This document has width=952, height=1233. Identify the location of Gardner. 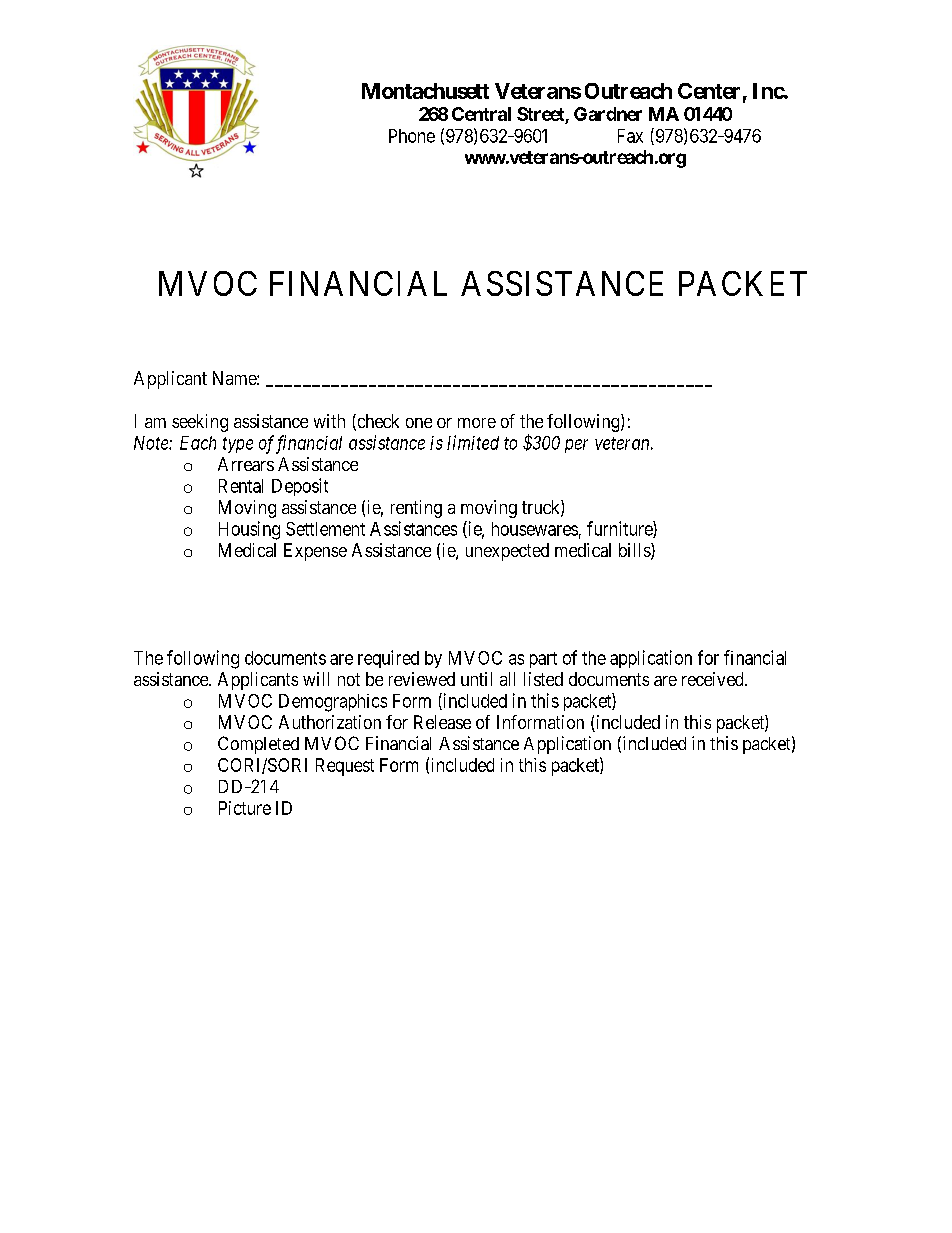
(608, 114).
